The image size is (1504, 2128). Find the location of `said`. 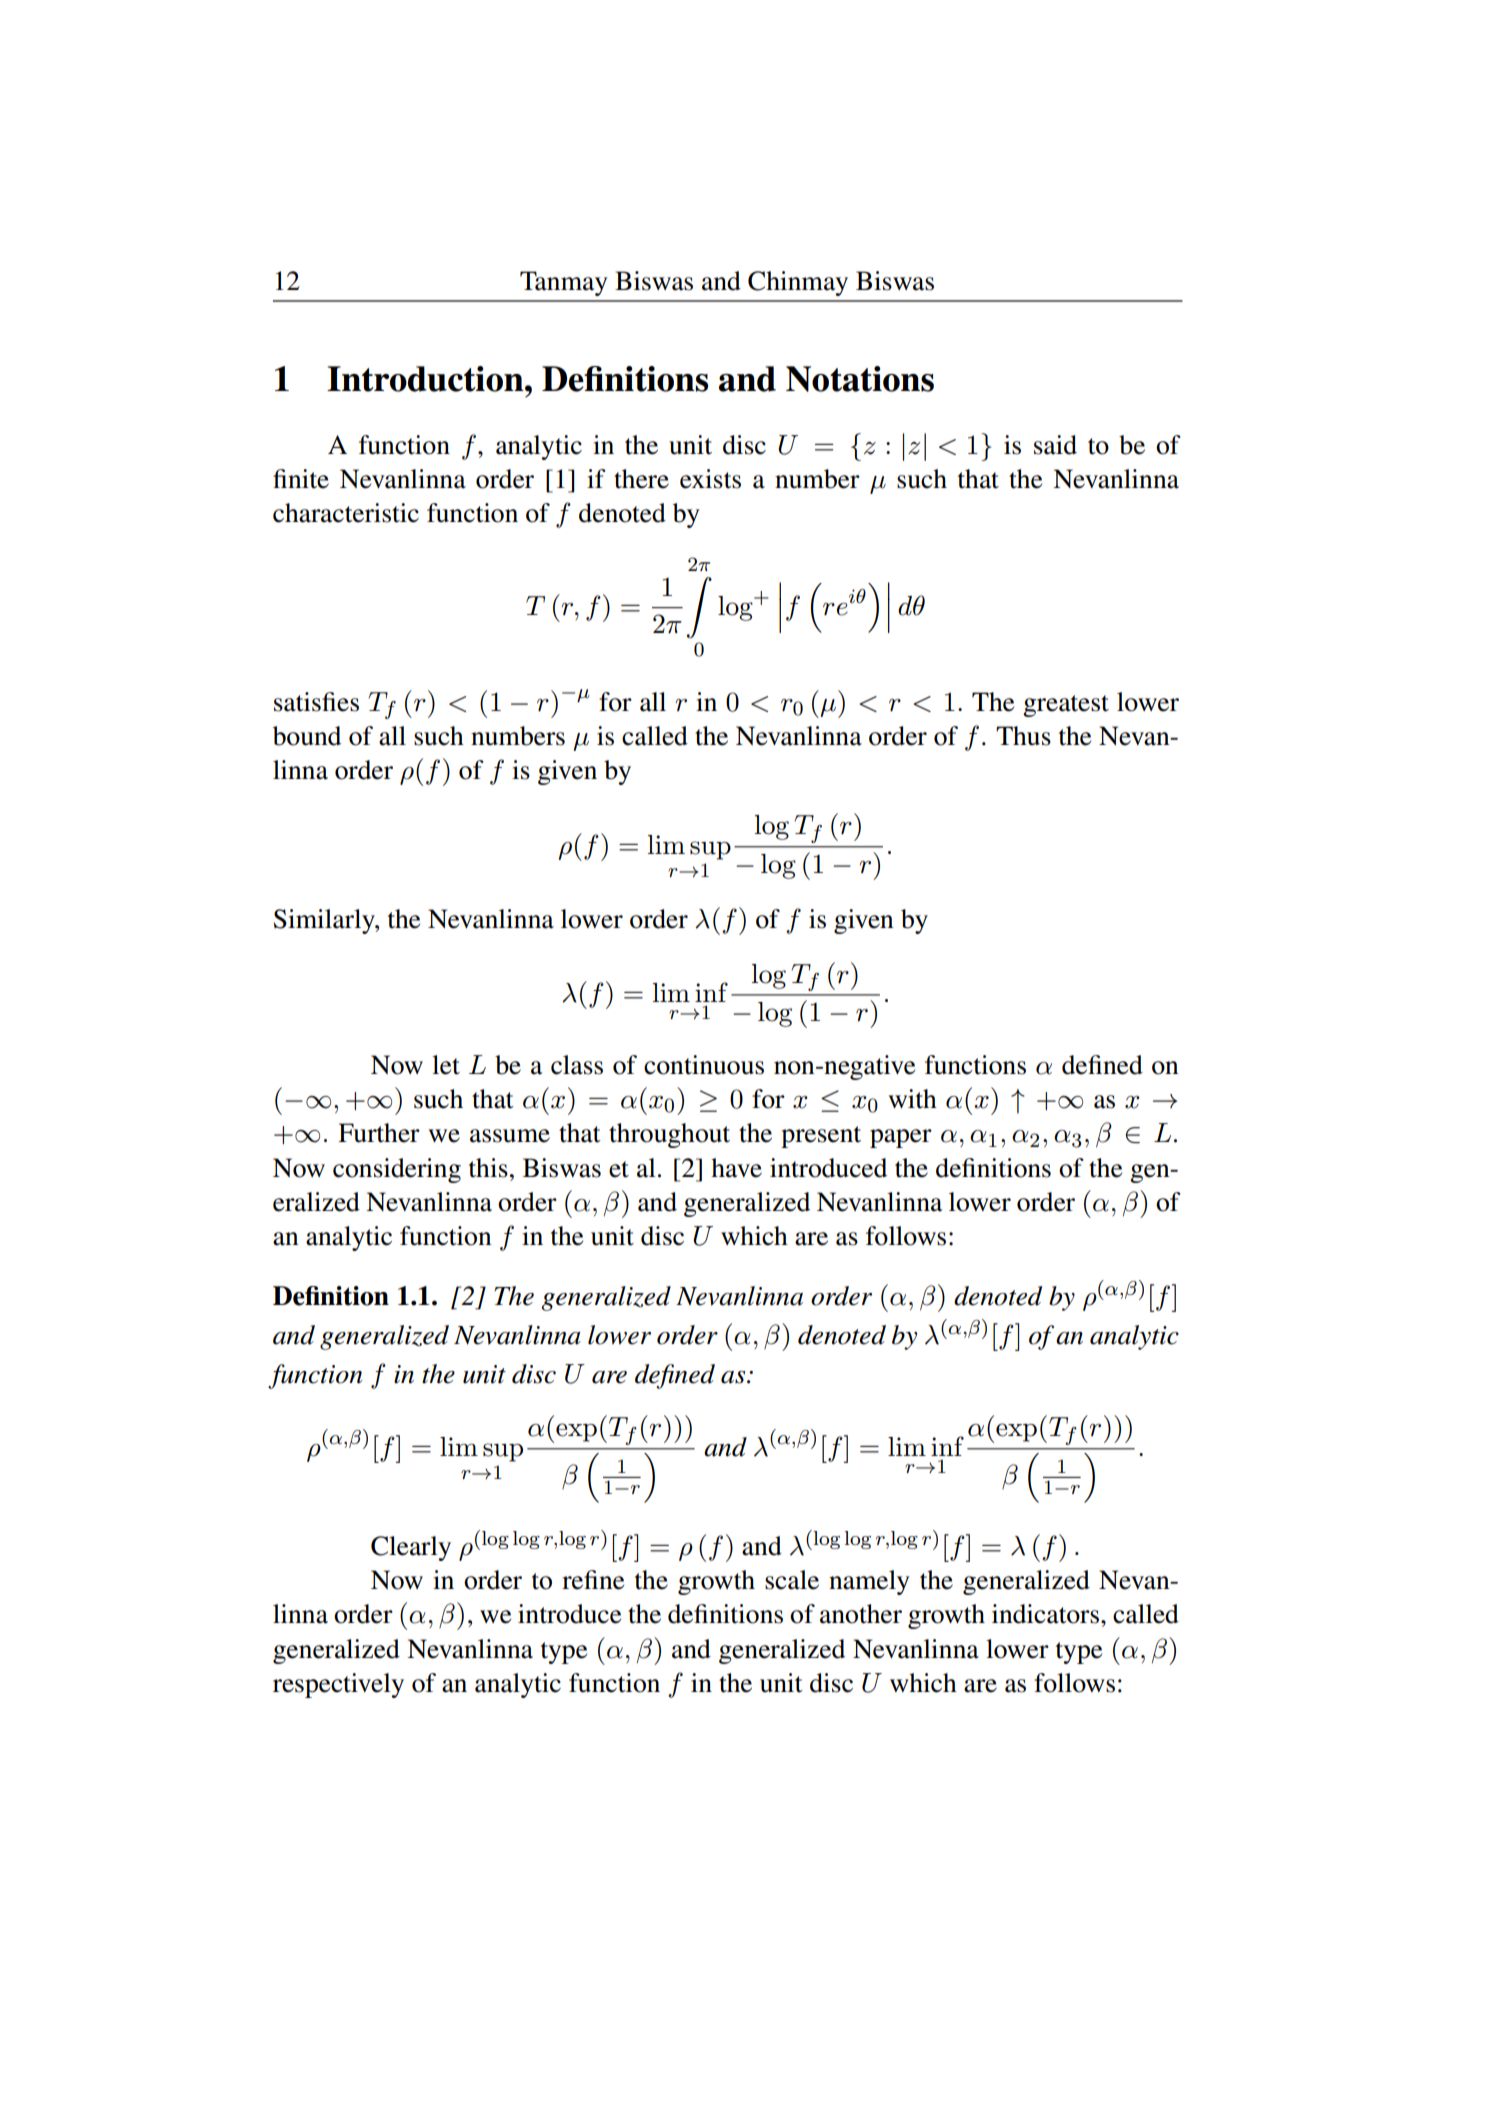

said is located at coordinates (1055, 445).
